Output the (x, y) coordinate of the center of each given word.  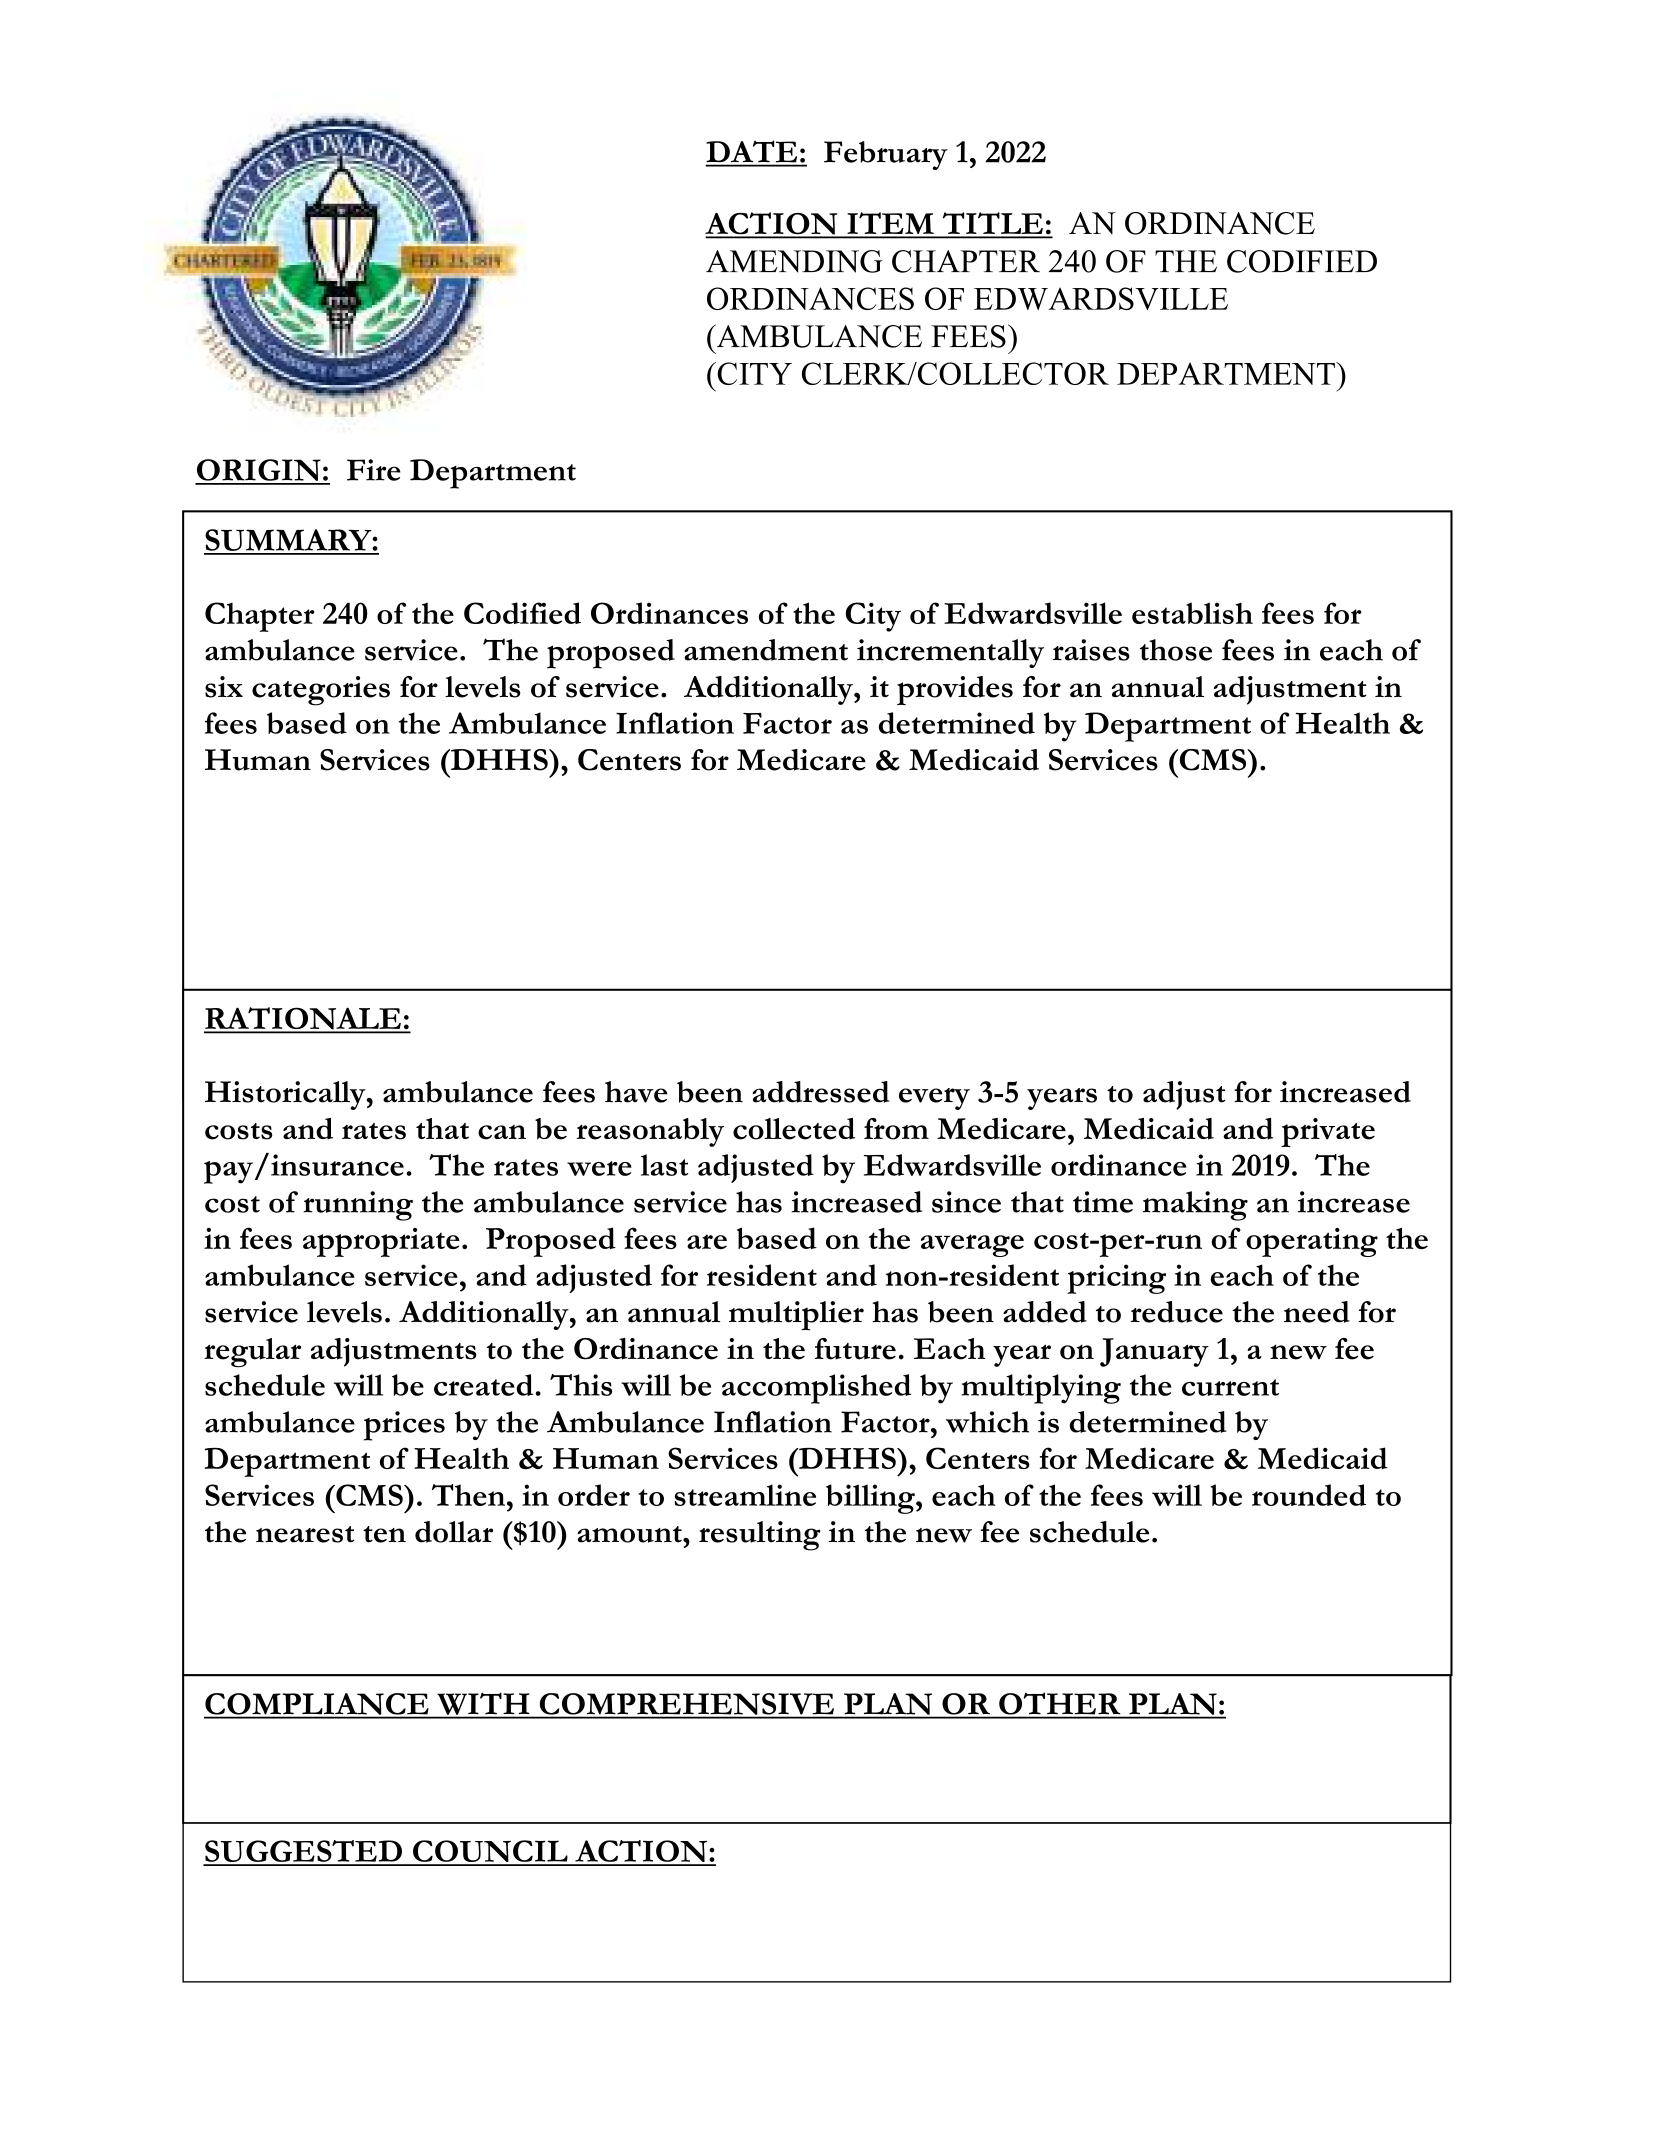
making (1195, 1206)
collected (794, 1129)
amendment (766, 650)
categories (321, 691)
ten (384, 1534)
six (224, 687)
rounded (1309, 1495)
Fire (374, 470)
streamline (745, 1495)
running (358, 1206)
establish (1192, 613)
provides (955, 690)
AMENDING (794, 261)
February (886, 155)
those (1176, 650)
